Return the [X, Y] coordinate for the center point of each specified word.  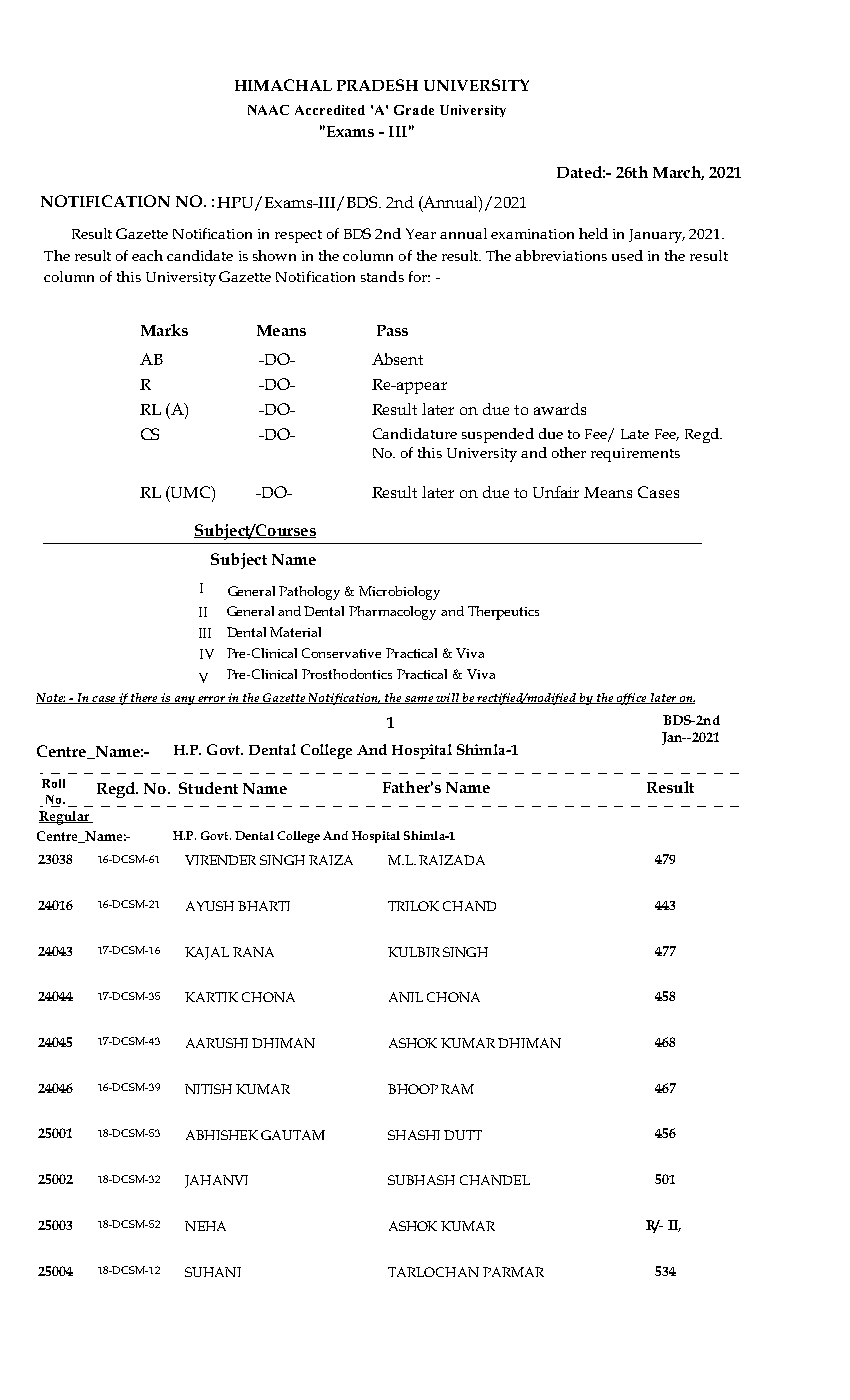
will [447, 698]
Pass [392, 330]
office [631, 699]
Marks [164, 330]
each [147, 255]
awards [560, 409]
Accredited [330, 110]
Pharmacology [392, 613]
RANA [253, 952]
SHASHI [414, 1135]
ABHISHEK [222, 1135]
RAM [457, 1089]
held [593, 233]
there [144, 698]
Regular [65, 818]
